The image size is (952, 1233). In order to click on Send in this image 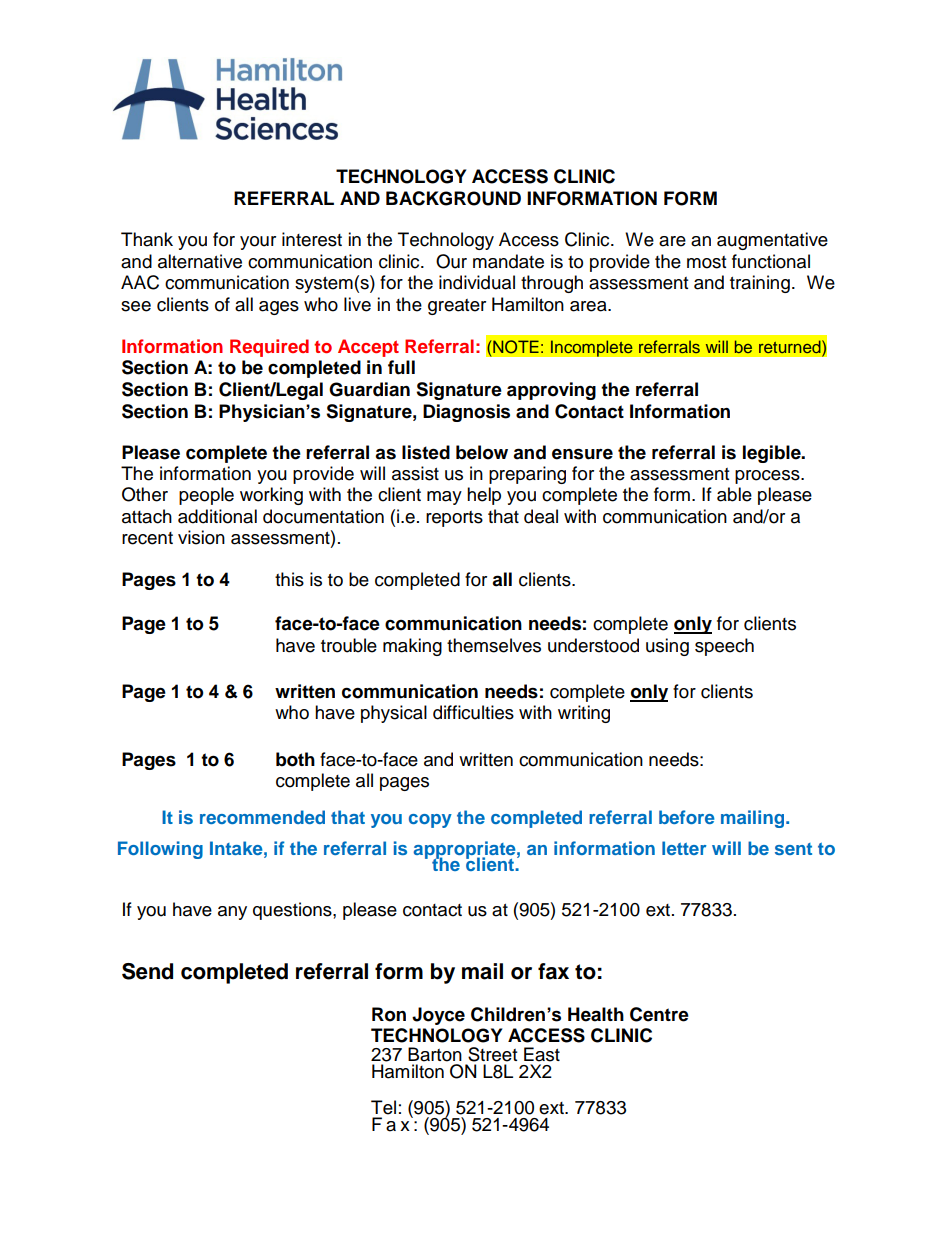, I will do `click(147, 971)`.
